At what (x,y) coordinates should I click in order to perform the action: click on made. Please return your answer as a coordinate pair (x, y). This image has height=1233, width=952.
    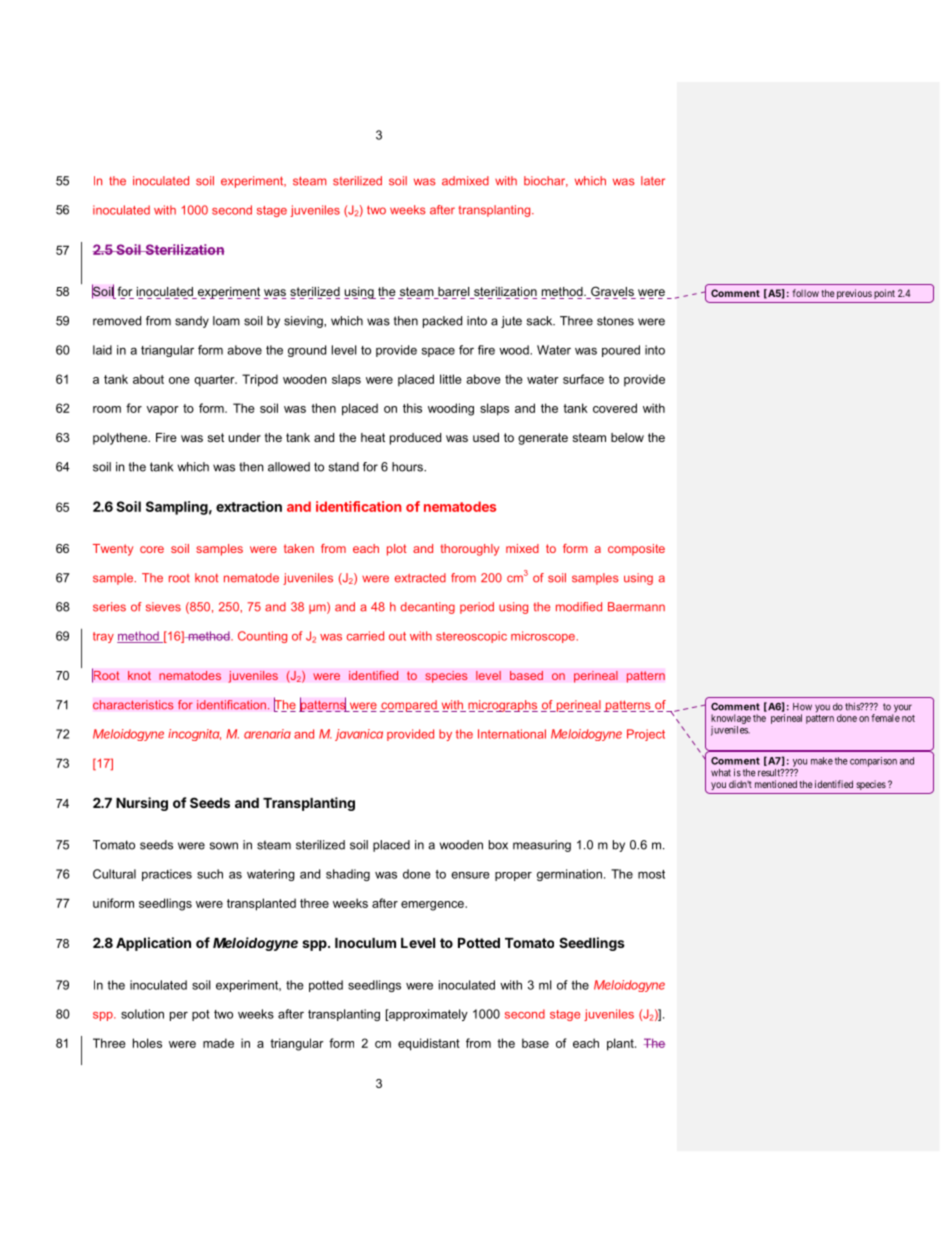
    Looking at the image, I should click on (218, 1043).
